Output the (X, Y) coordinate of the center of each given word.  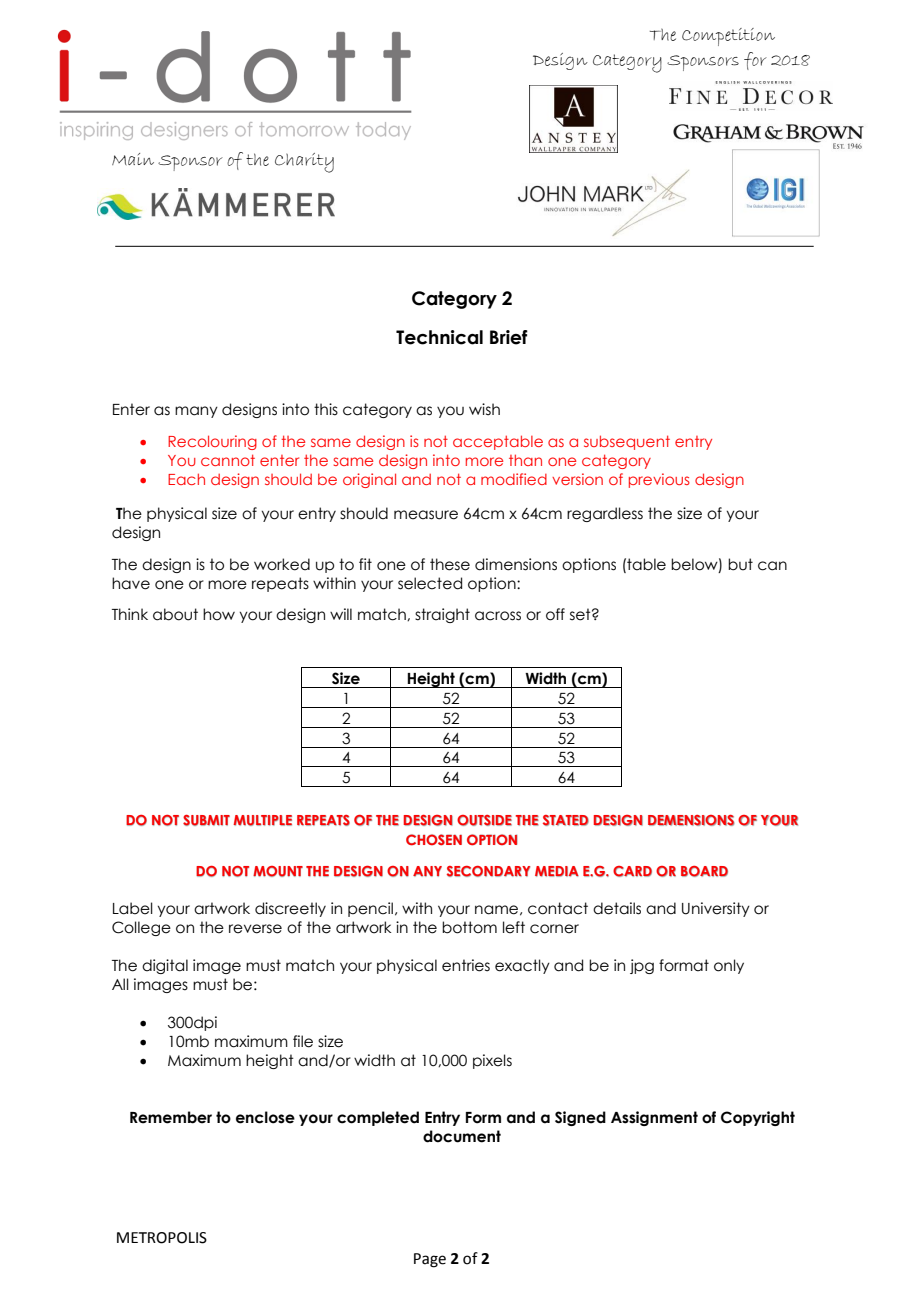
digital (165, 966)
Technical (439, 337)
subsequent (627, 442)
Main (133, 159)
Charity (304, 163)
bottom (469, 927)
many (196, 412)
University (716, 909)
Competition (728, 37)
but (740, 564)
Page (430, 1260)
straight (442, 615)
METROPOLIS (162, 1238)
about (175, 614)
